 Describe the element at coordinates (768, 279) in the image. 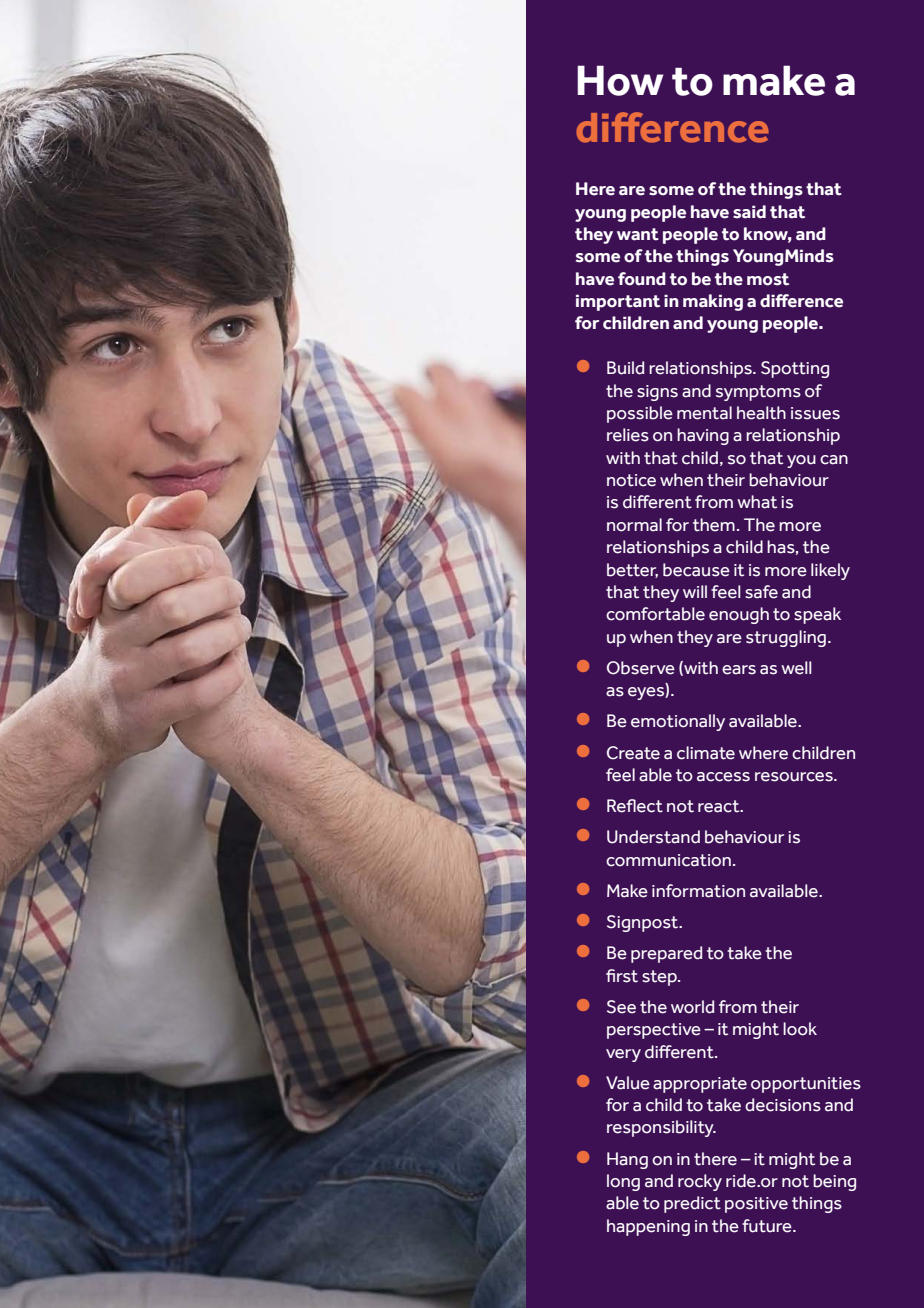

I see `most` at that location.
